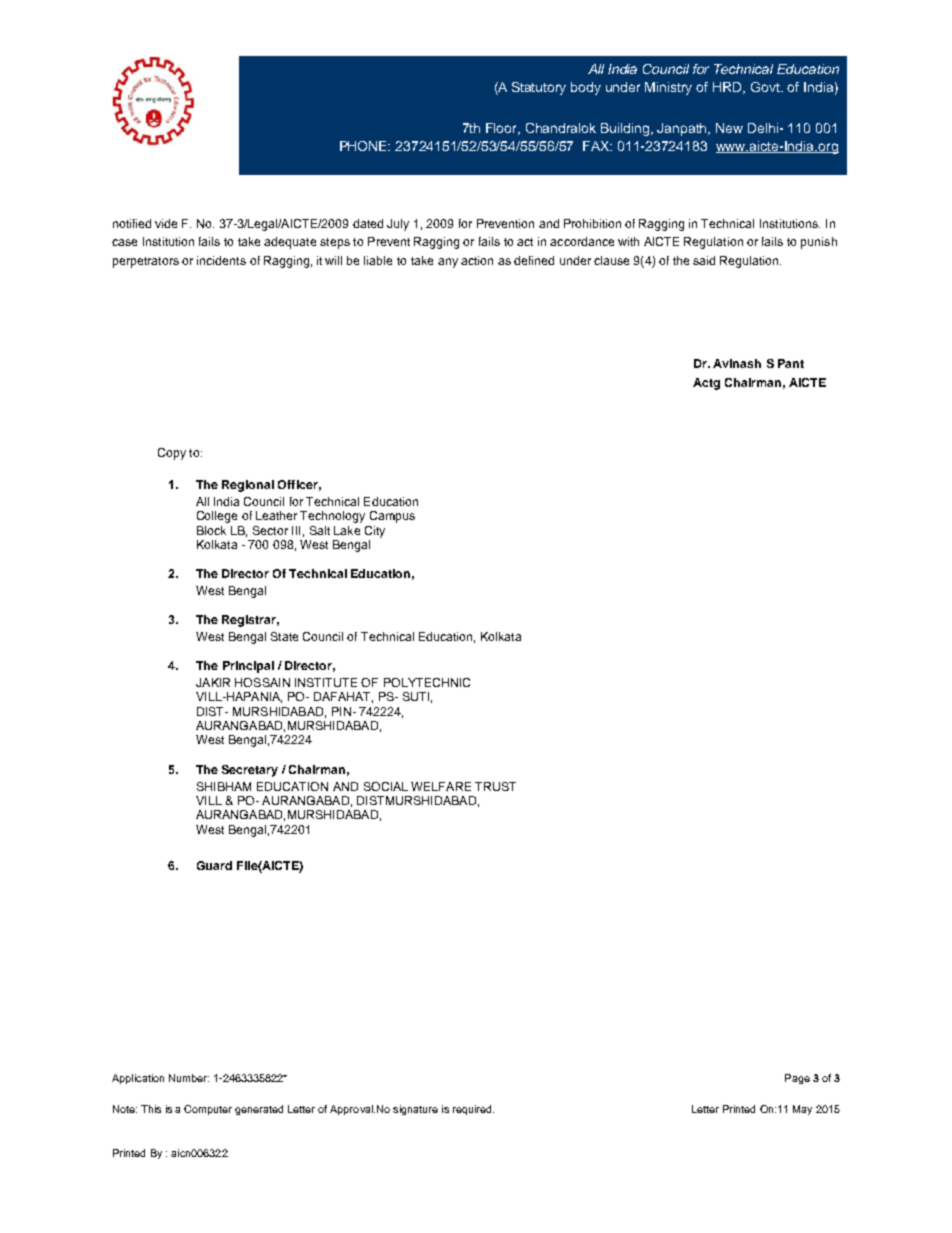  I want to click on Computer, so click(208, 1110).
